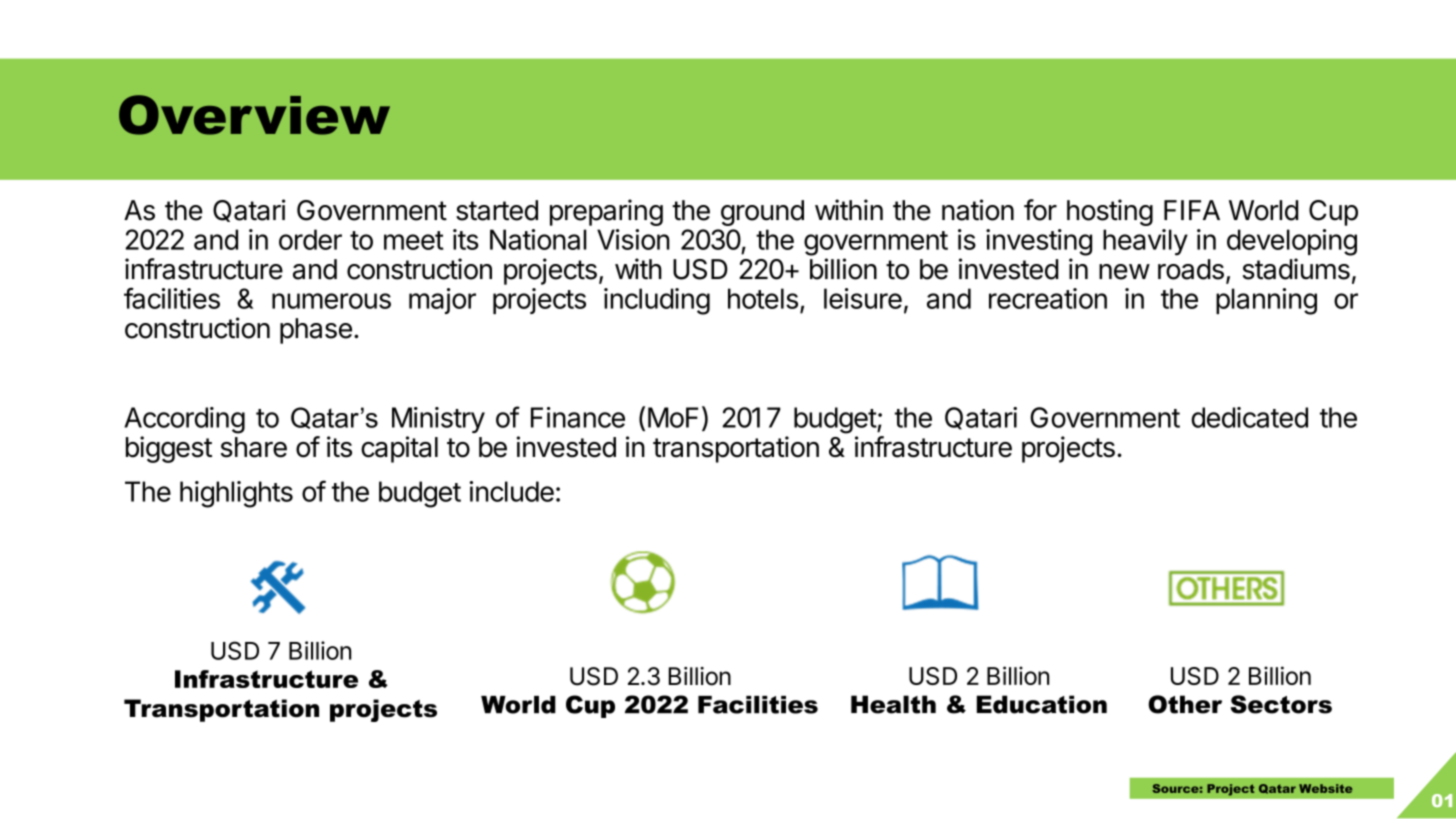 The height and width of the screenshot is (819, 1456). Describe the element at coordinates (762, 213) in the screenshot. I see `ground` at that location.
